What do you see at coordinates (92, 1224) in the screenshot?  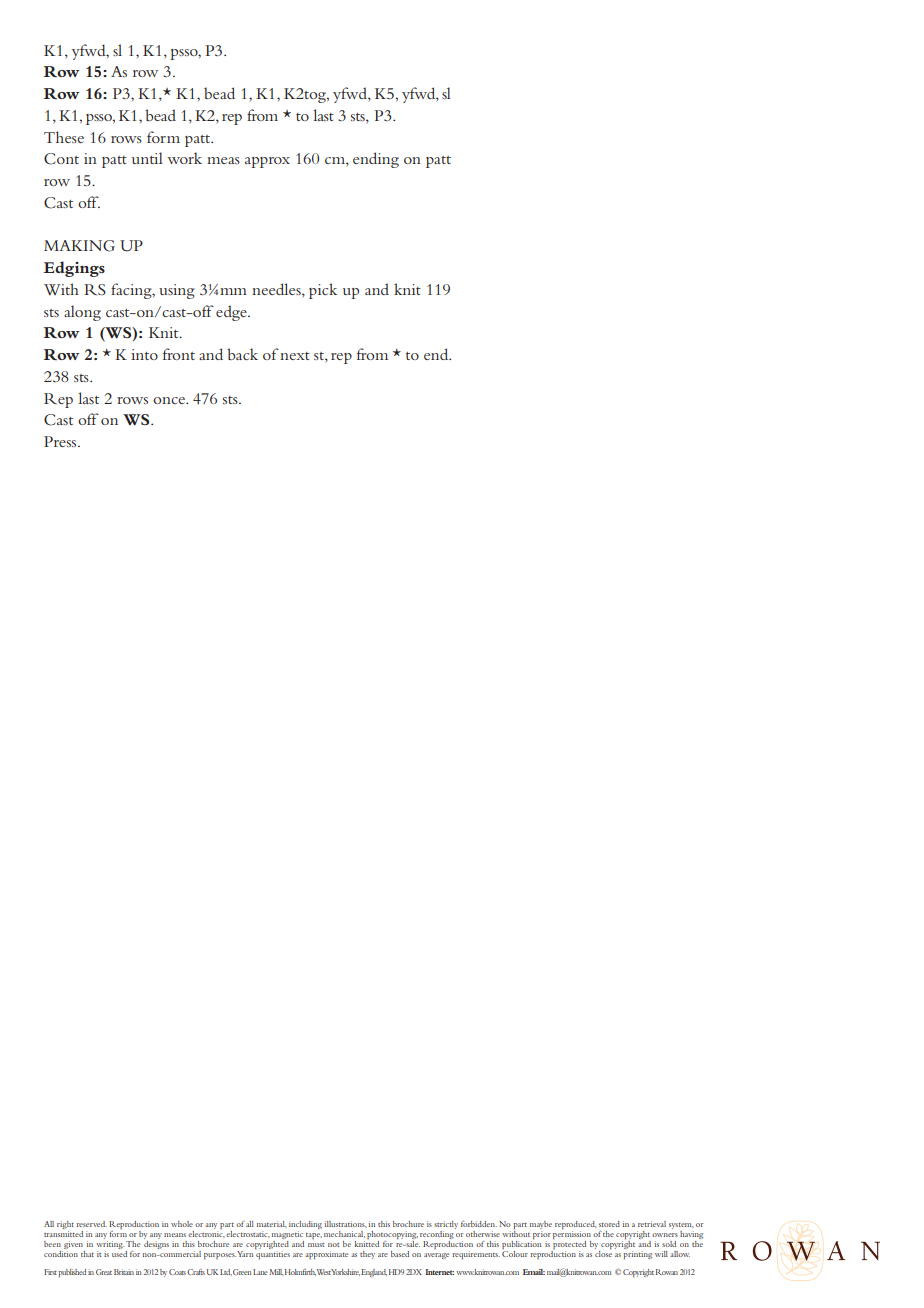 I see `reserved` at bounding box center [92, 1224].
